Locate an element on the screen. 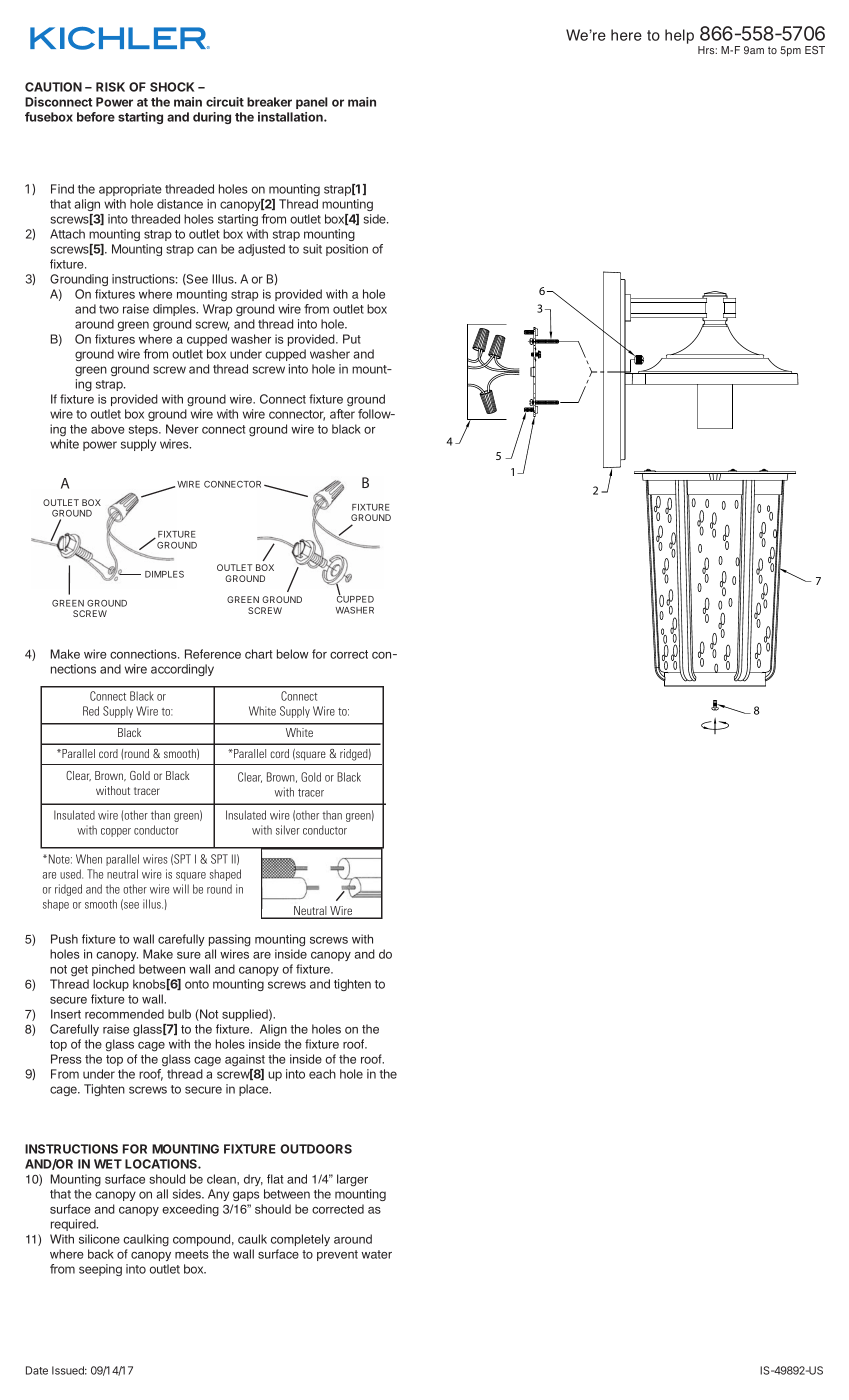 The image size is (849, 1400). each is located at coordinates (322, 1074).
